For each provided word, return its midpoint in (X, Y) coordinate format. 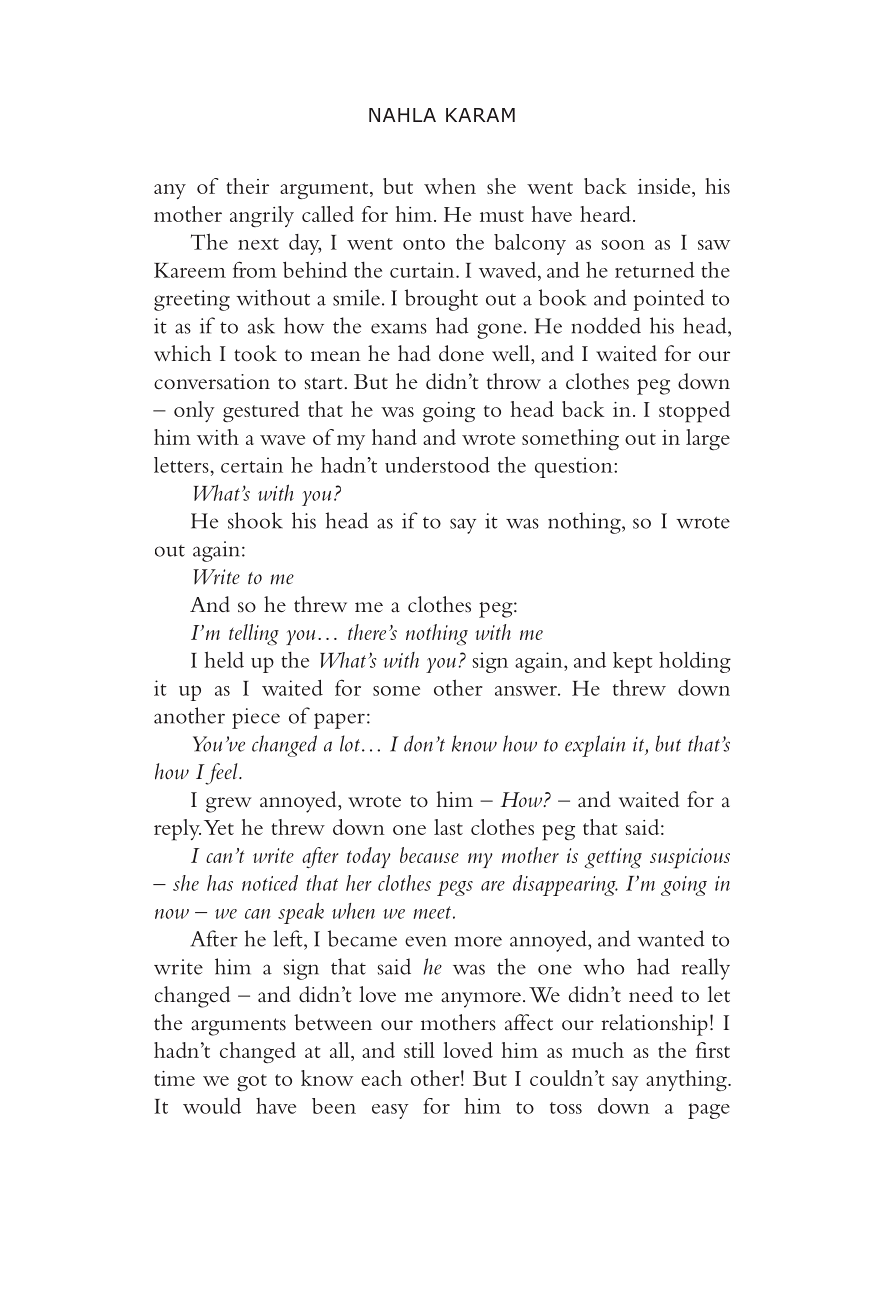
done (461, 353)
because (429, 855)
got (252, 1082)
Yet (219, 827)
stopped (694, 412)
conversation (212, 382)
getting (613, 858)
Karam (480, 115)
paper (339, 721)
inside (665, 187)
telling (254, 635)
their (247, 186)
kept (633, 662)
